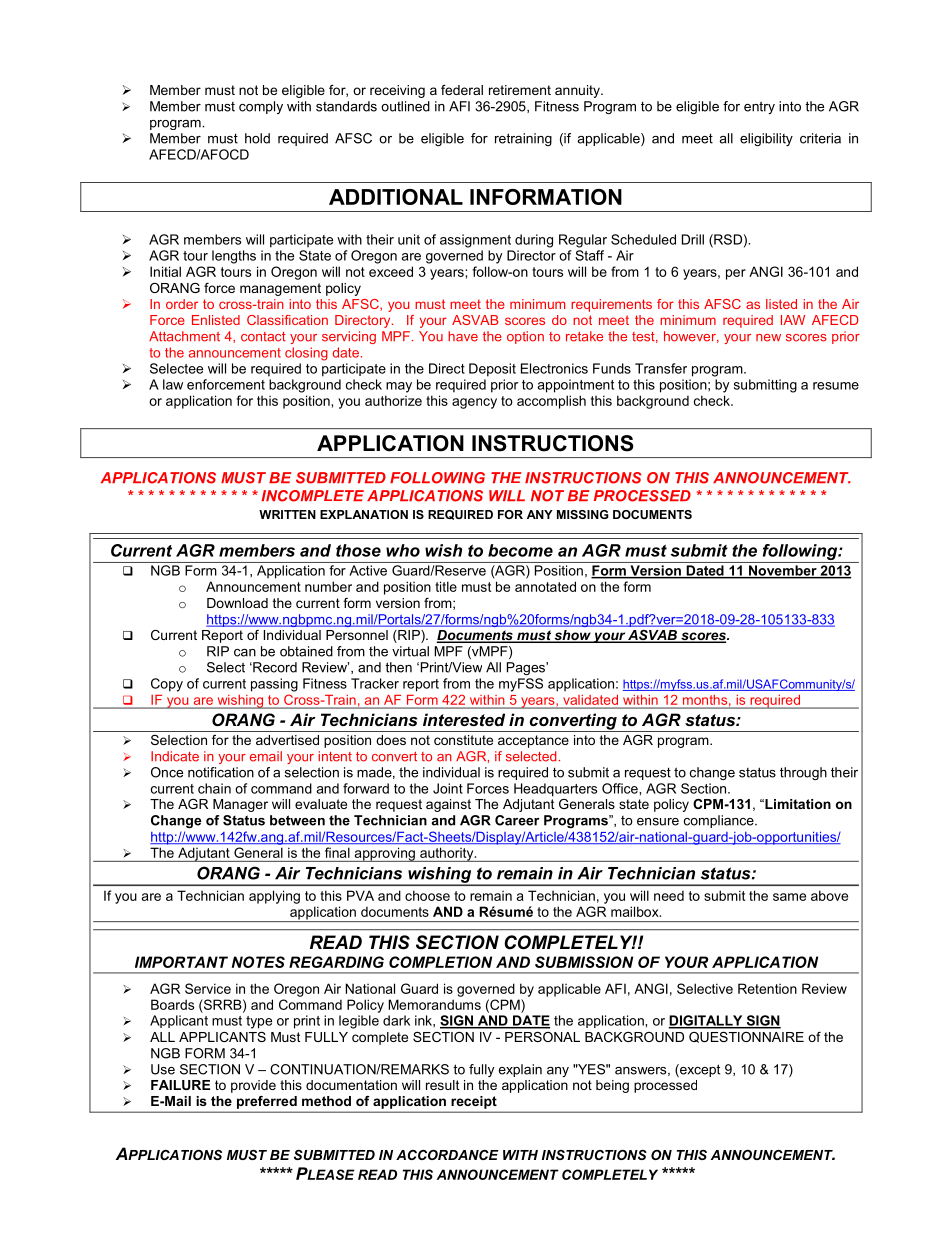 Image resolution: width=952 pixels, height=1233 pixels. Describe the element at coordinates (527, 668) in the document. I see `Pages` at that location.
